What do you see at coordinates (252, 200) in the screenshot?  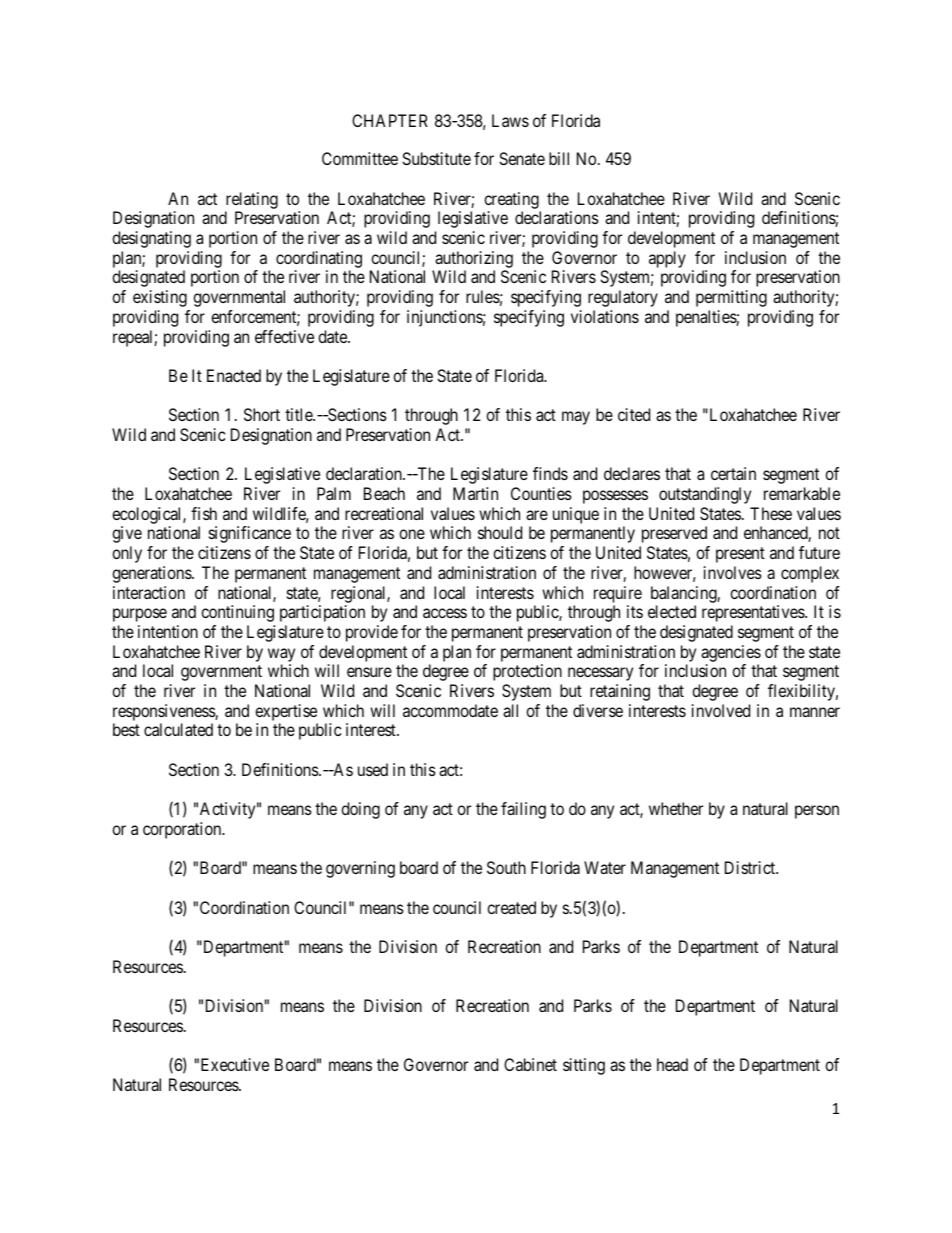 I see `relating` at bounding box center [252, 200].
